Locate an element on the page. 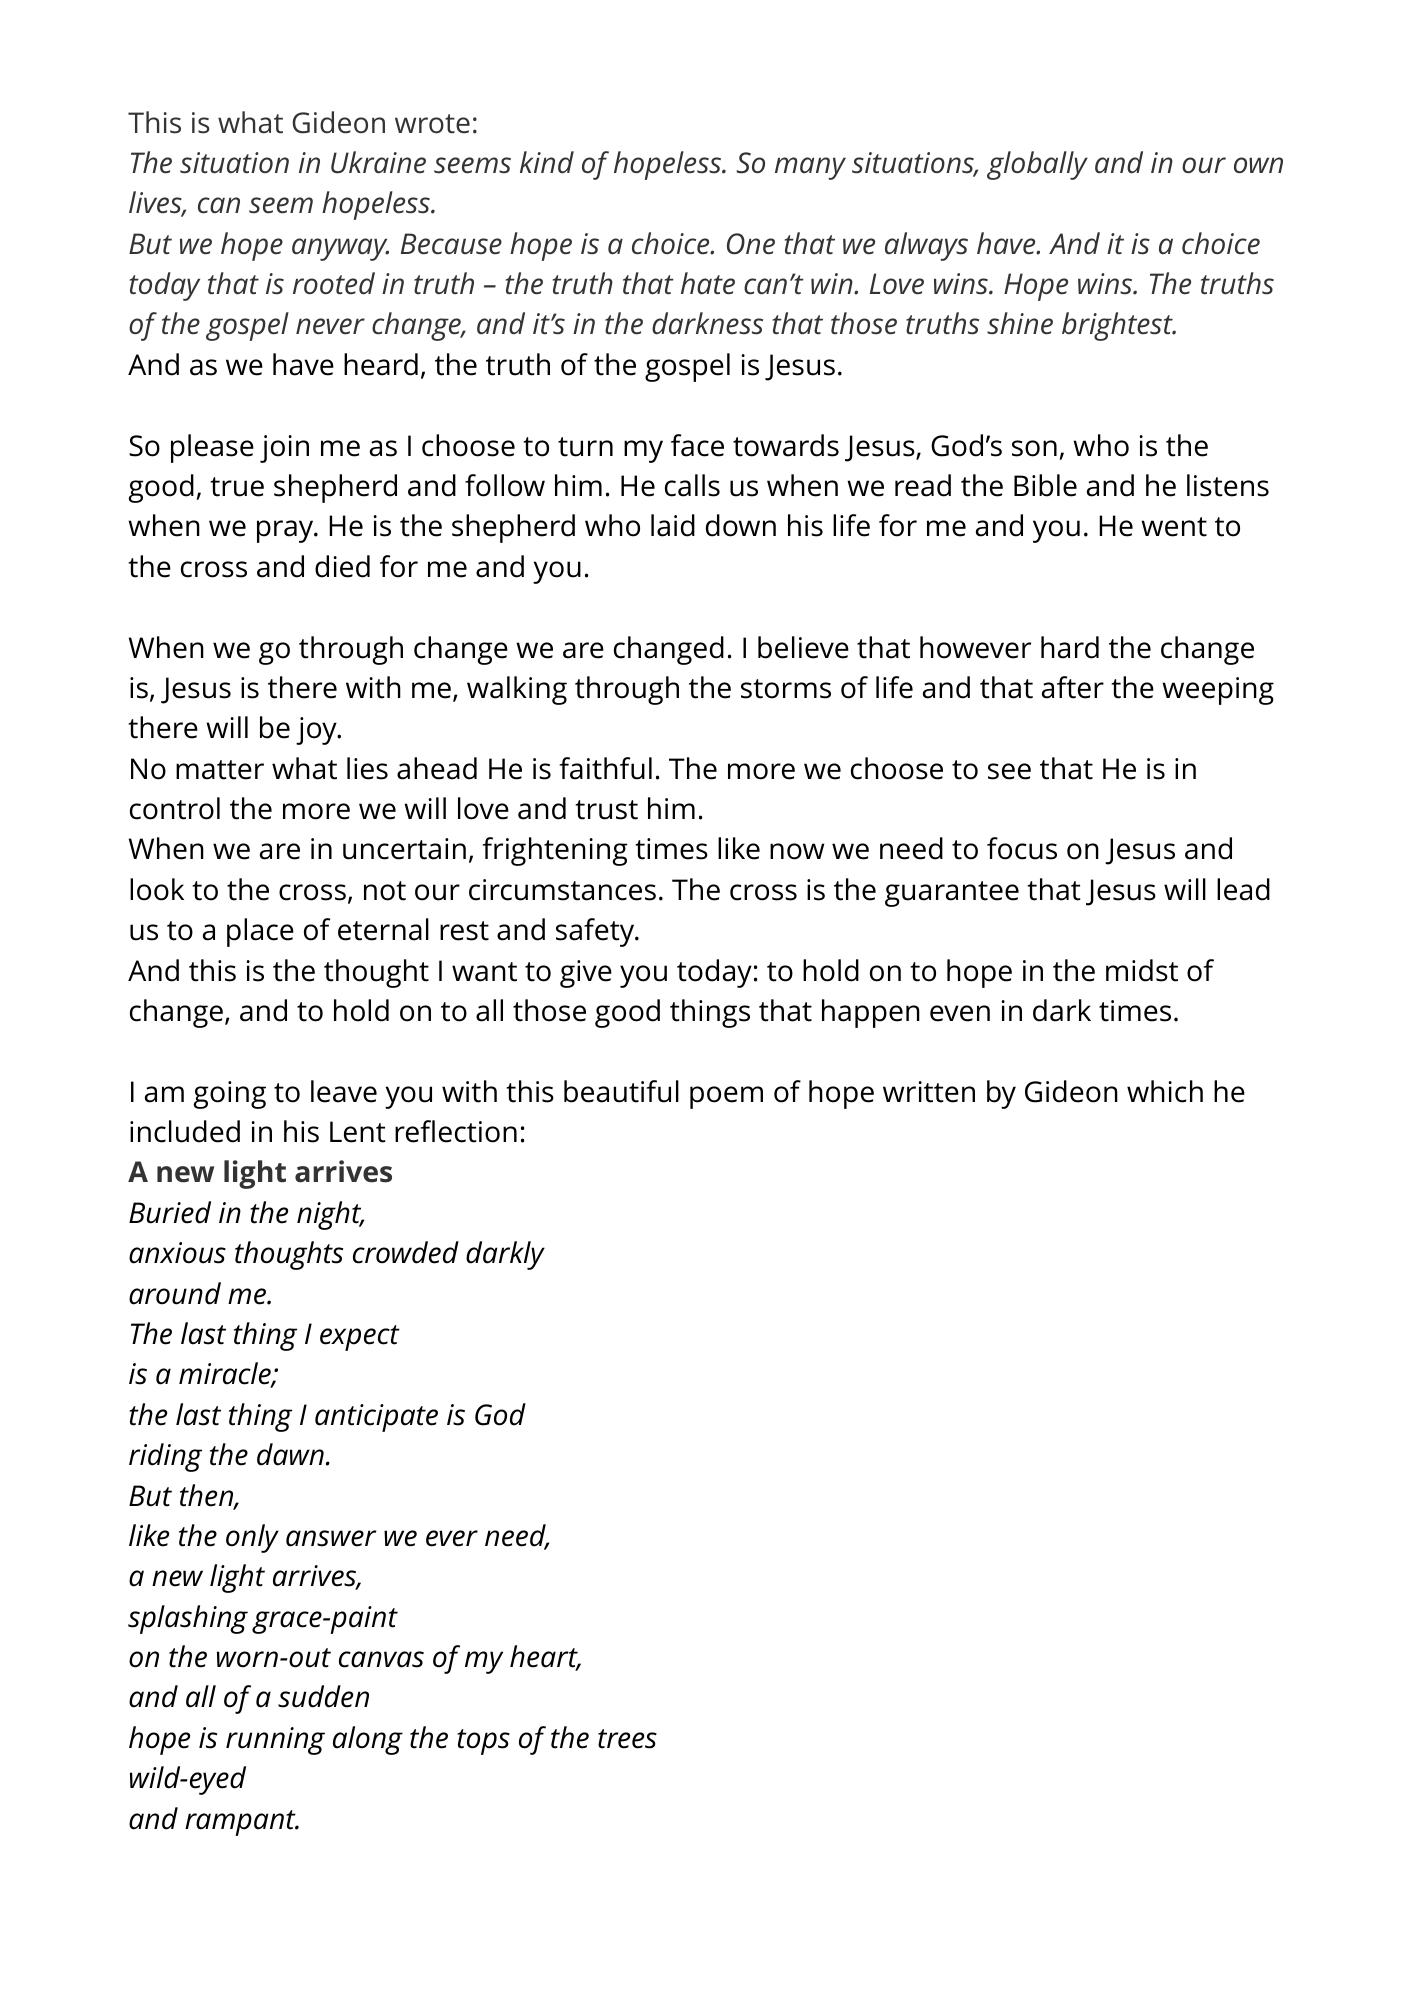 The height and width of the document is (2000, 1414). joy is located at coordinates (317, 731).
